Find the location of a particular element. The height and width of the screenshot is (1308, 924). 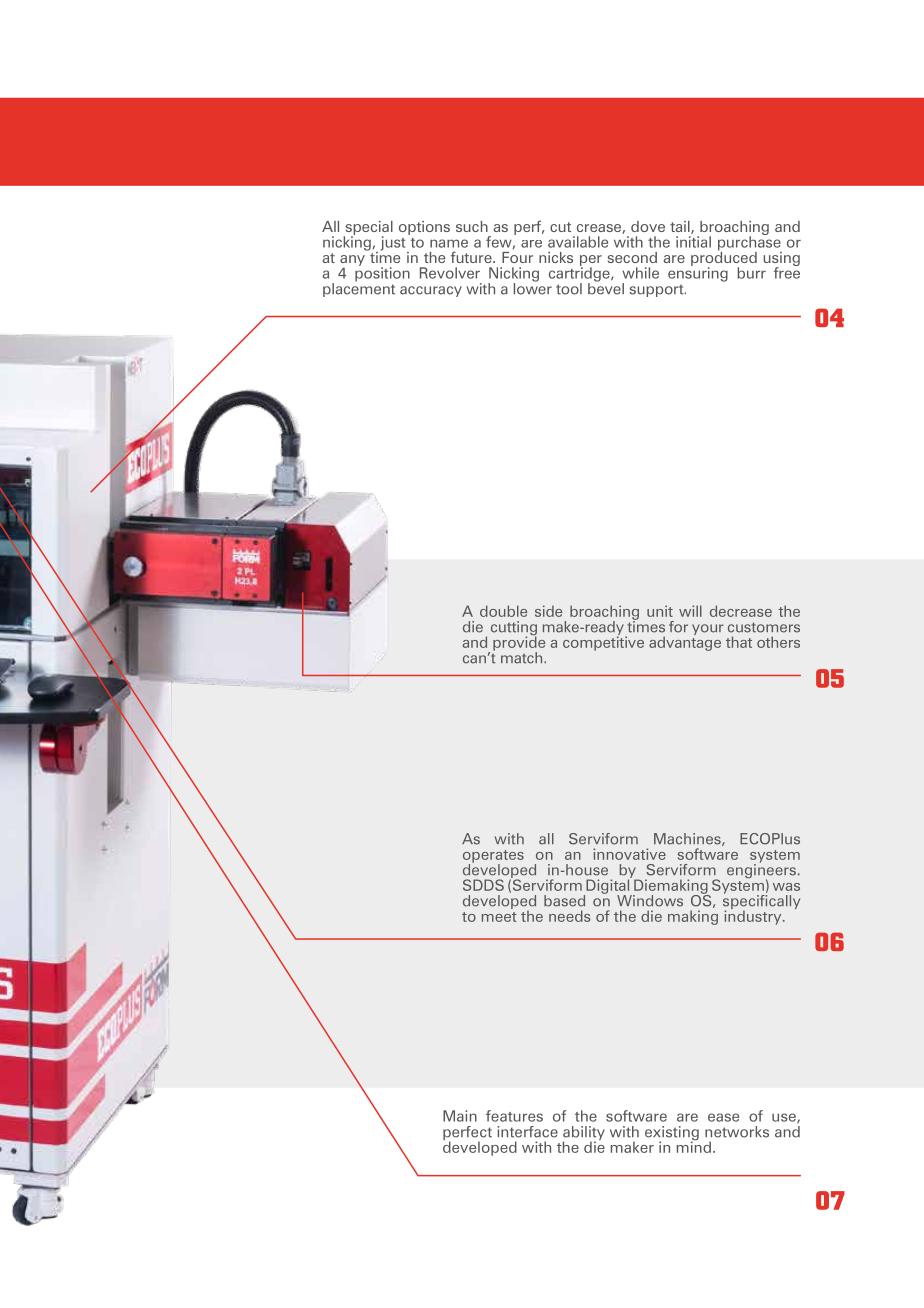

networks is located at coordinates (737, 1132).
